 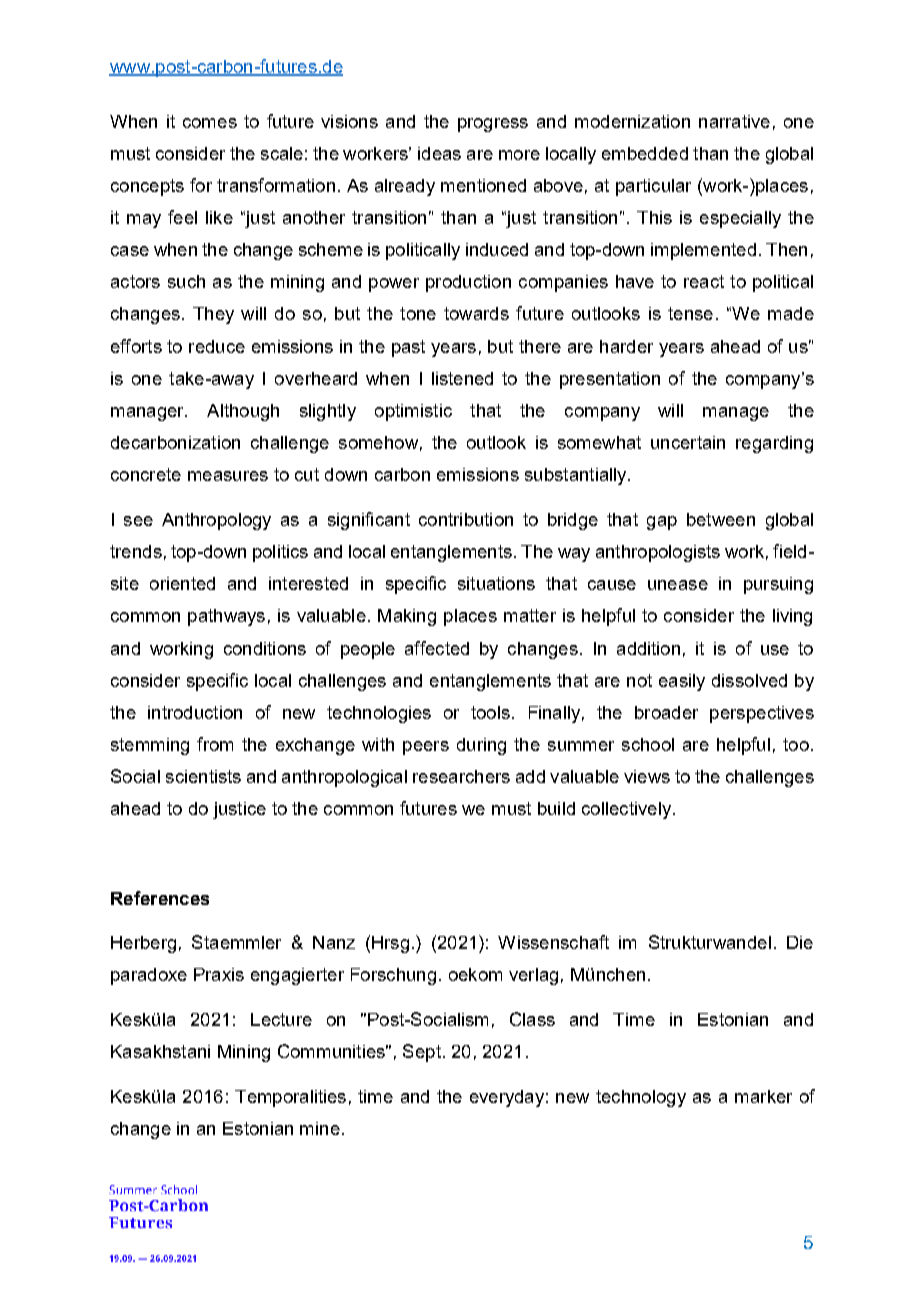 I want to click on ideas, so click(x=439, y=153).
